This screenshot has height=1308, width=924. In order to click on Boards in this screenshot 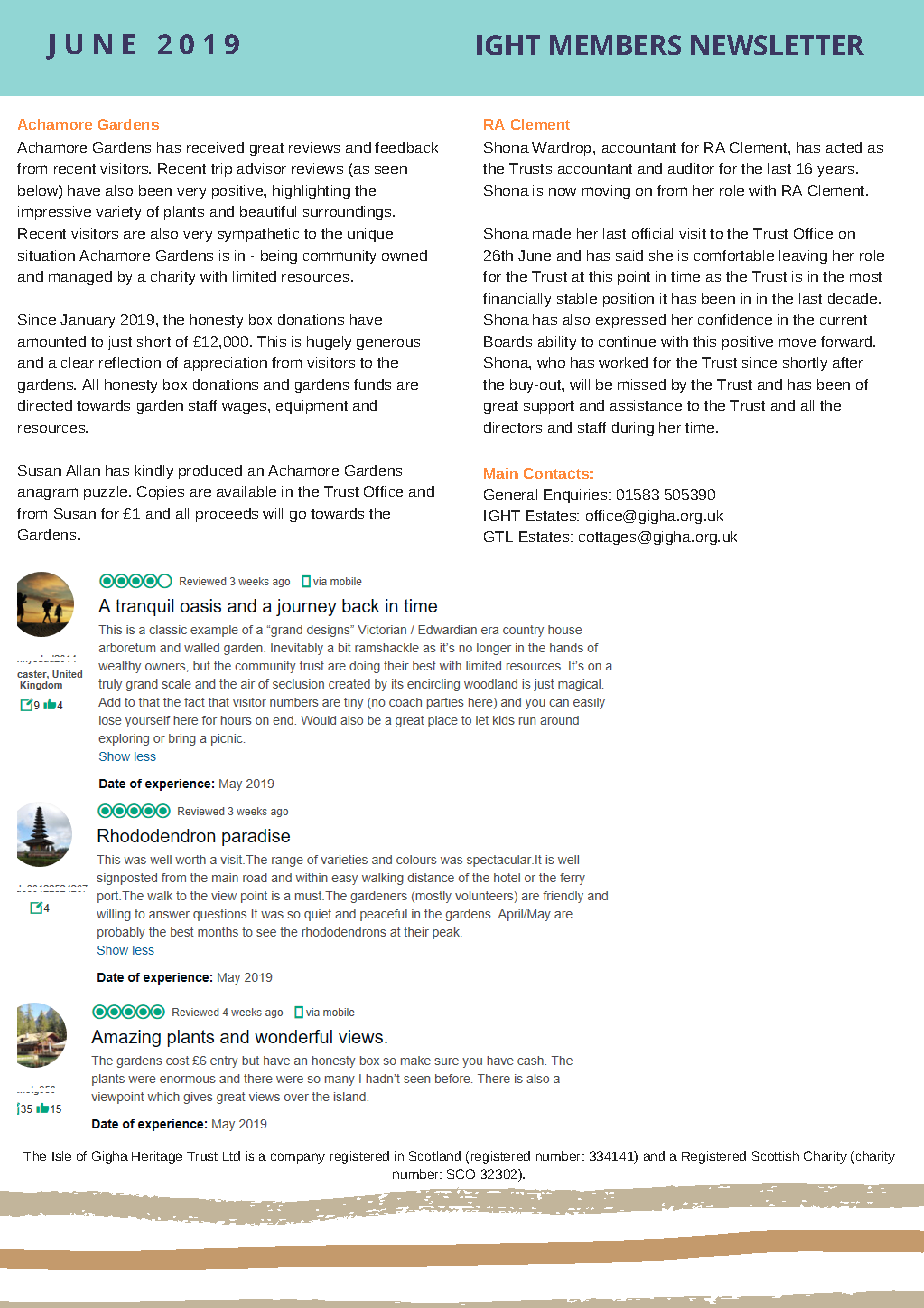, I will do `click(508, 341)`.
